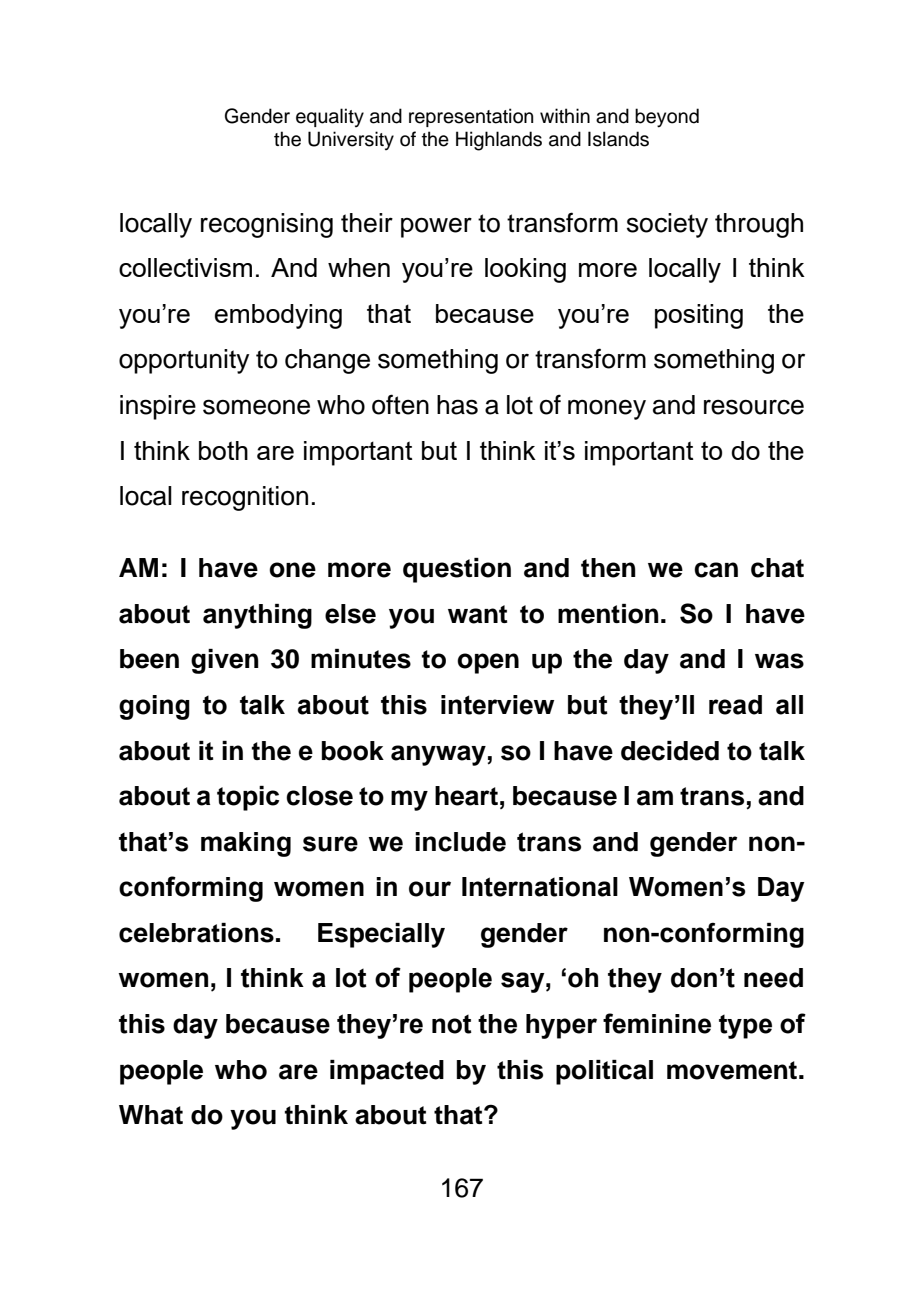 Image resolution: width=924 pixels, height=1311 pixels. What do you see at coordinates (670, 751) in the document?
I see `decided` at bounding box center [670, 751].
